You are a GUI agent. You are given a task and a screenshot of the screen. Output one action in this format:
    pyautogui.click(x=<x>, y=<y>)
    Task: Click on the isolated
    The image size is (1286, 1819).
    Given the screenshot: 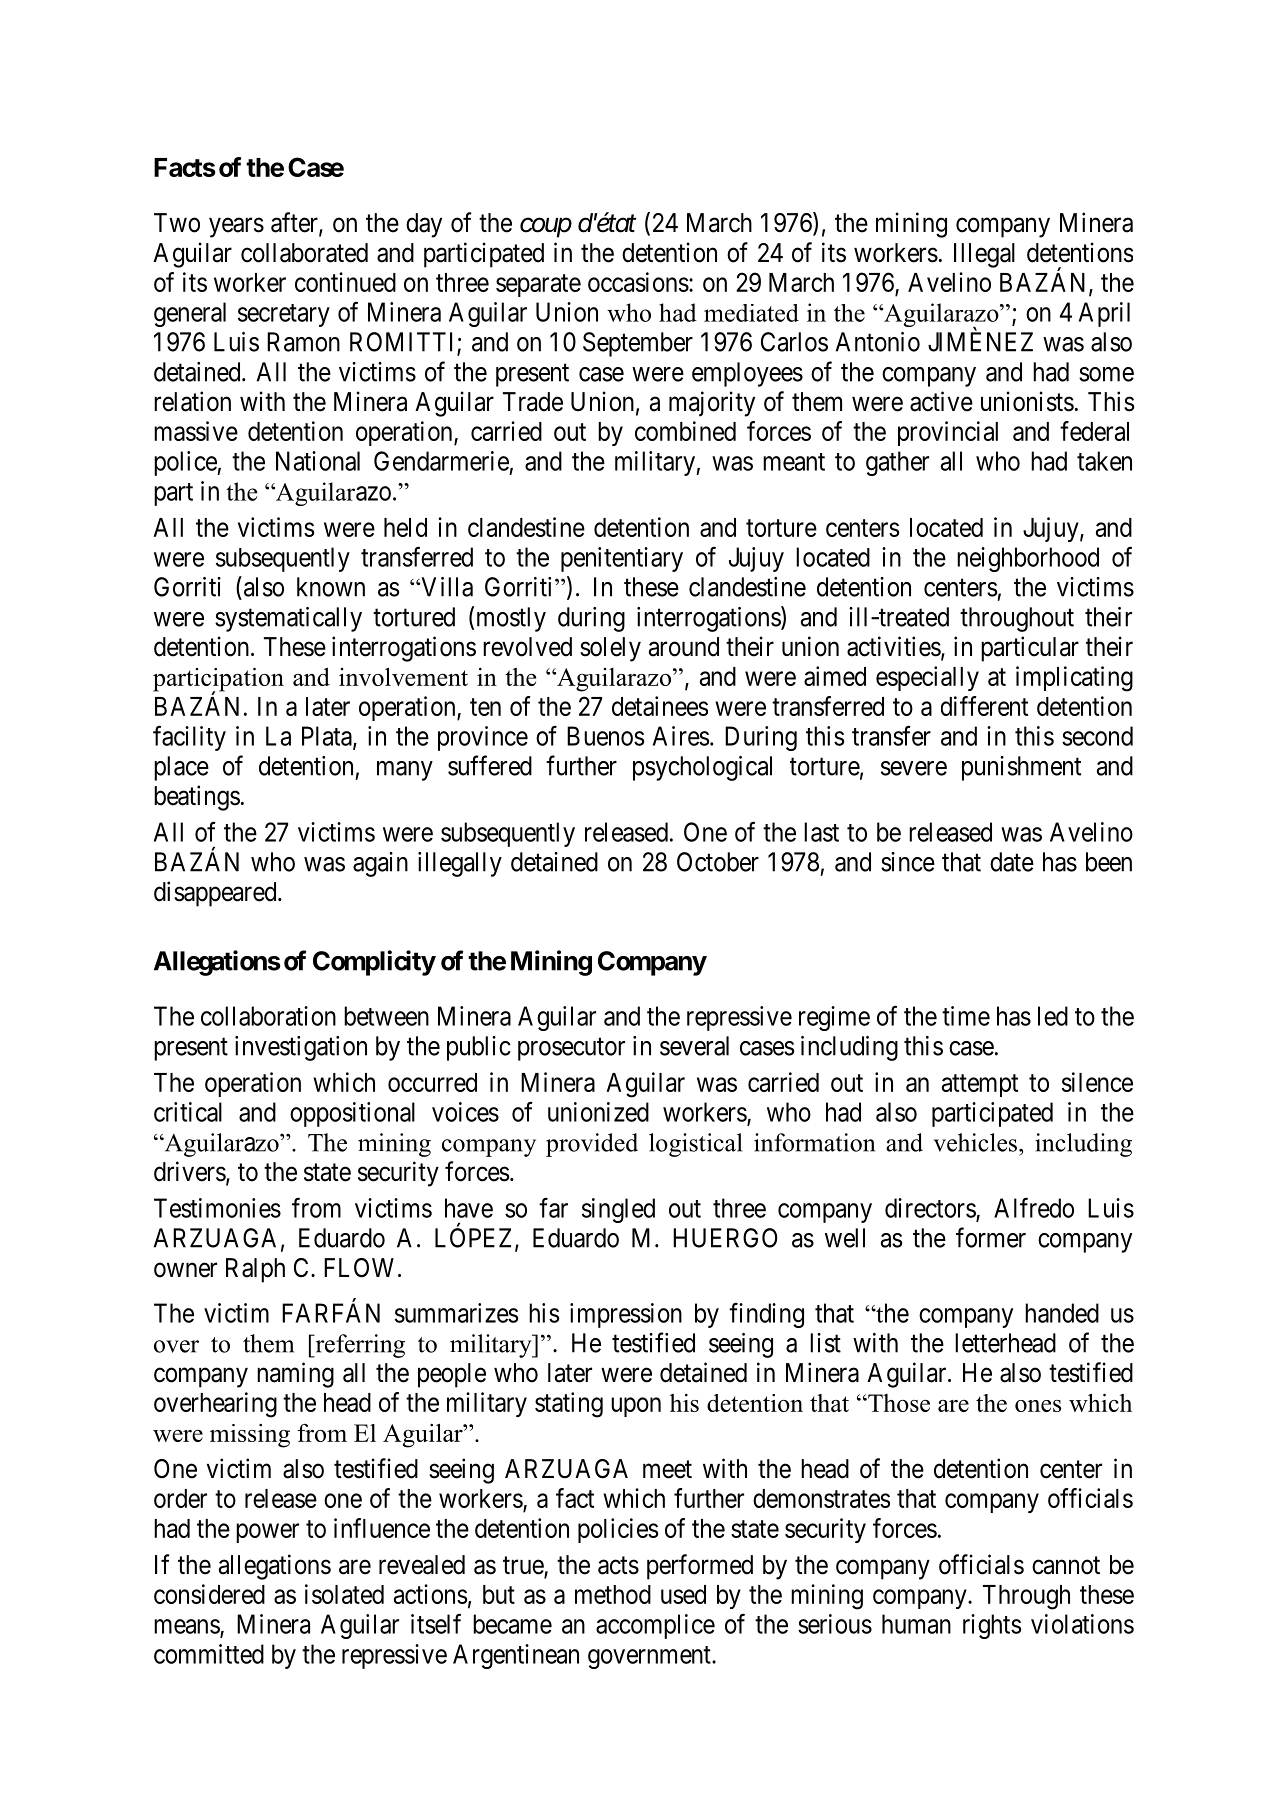 What is the action you would take?
    pyautogui.click(x=344, y=1594)
